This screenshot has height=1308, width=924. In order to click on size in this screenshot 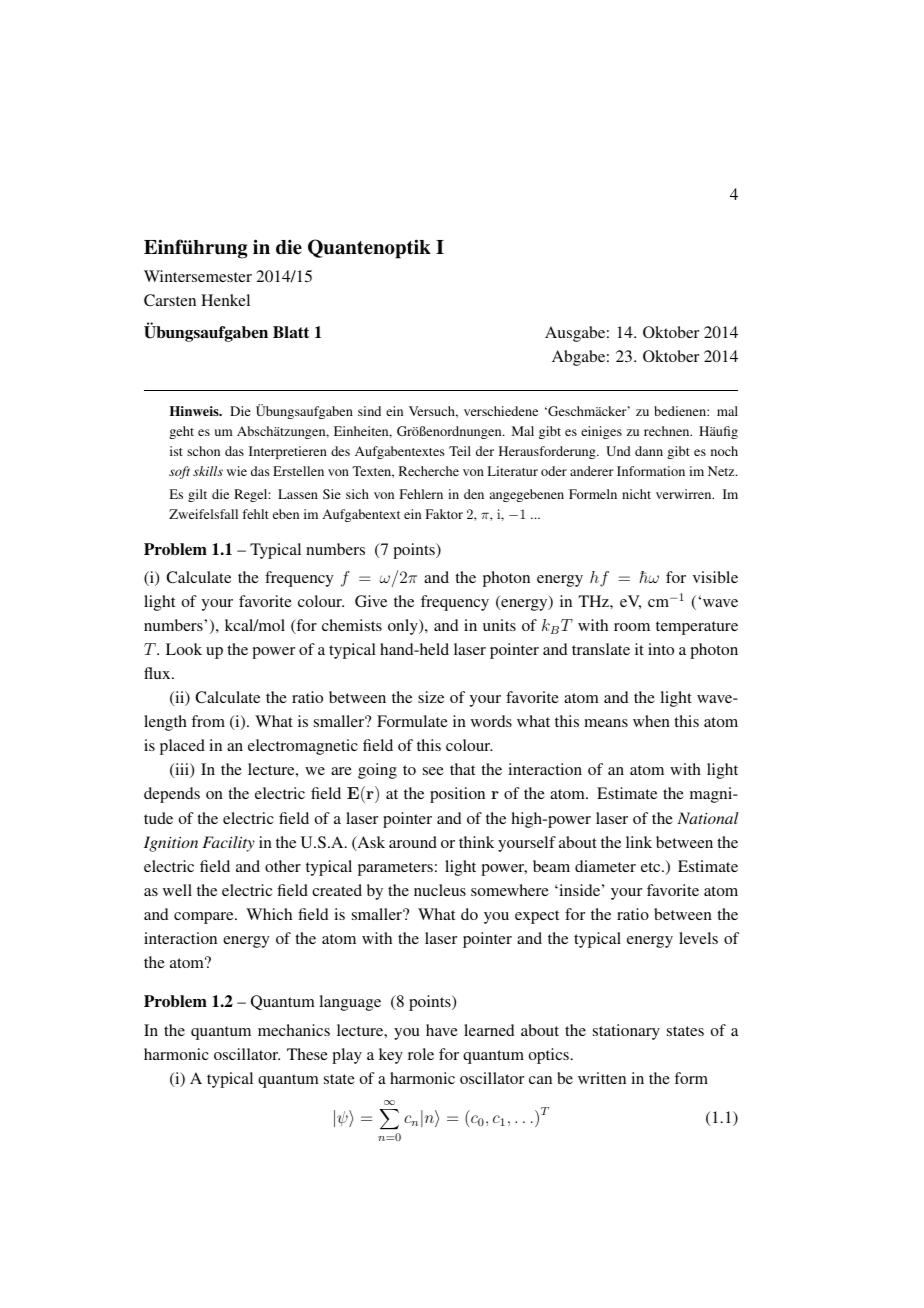, I will do `click(431, 697)`.
